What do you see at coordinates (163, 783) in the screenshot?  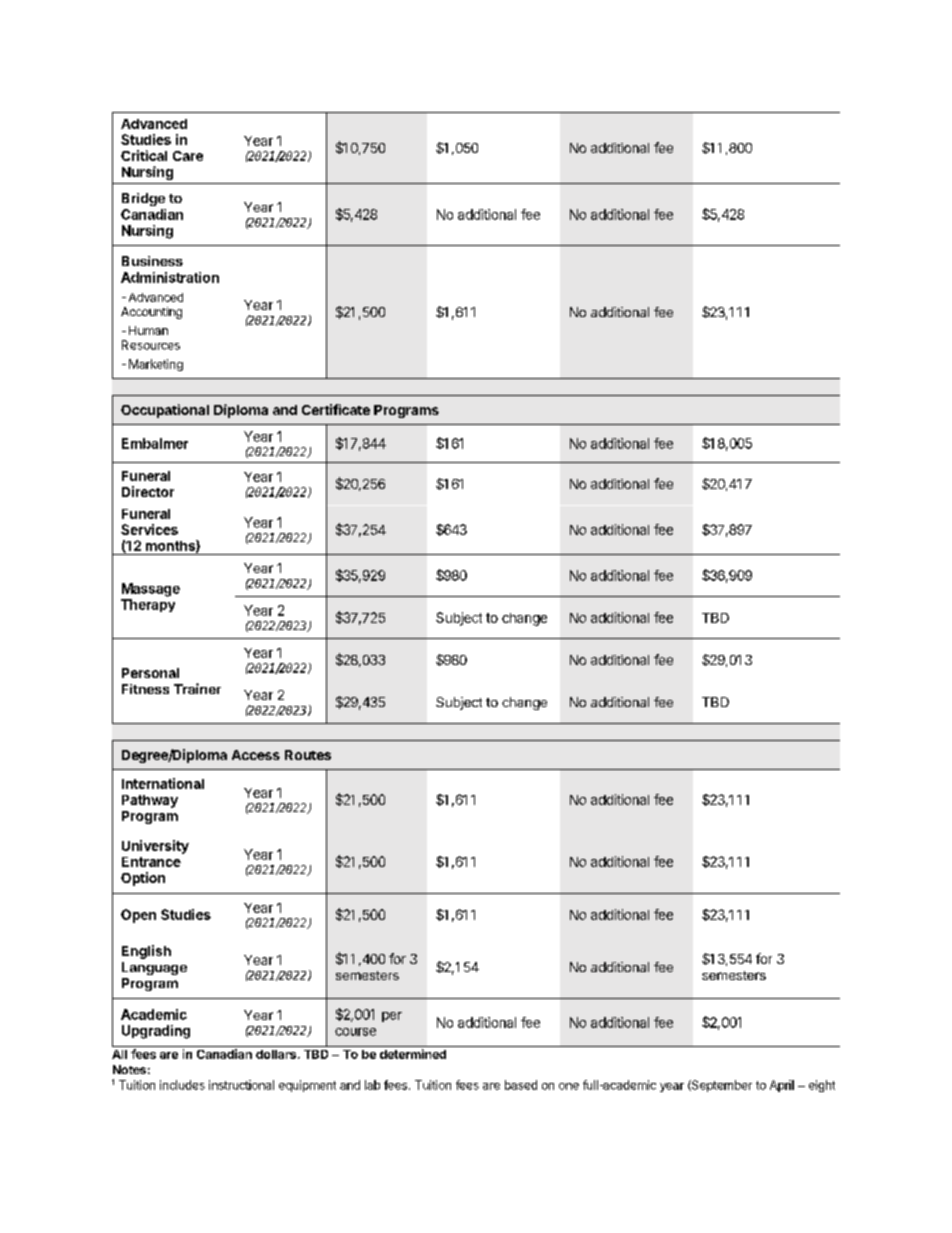 I see `International` at bounding box center [163, 783].
